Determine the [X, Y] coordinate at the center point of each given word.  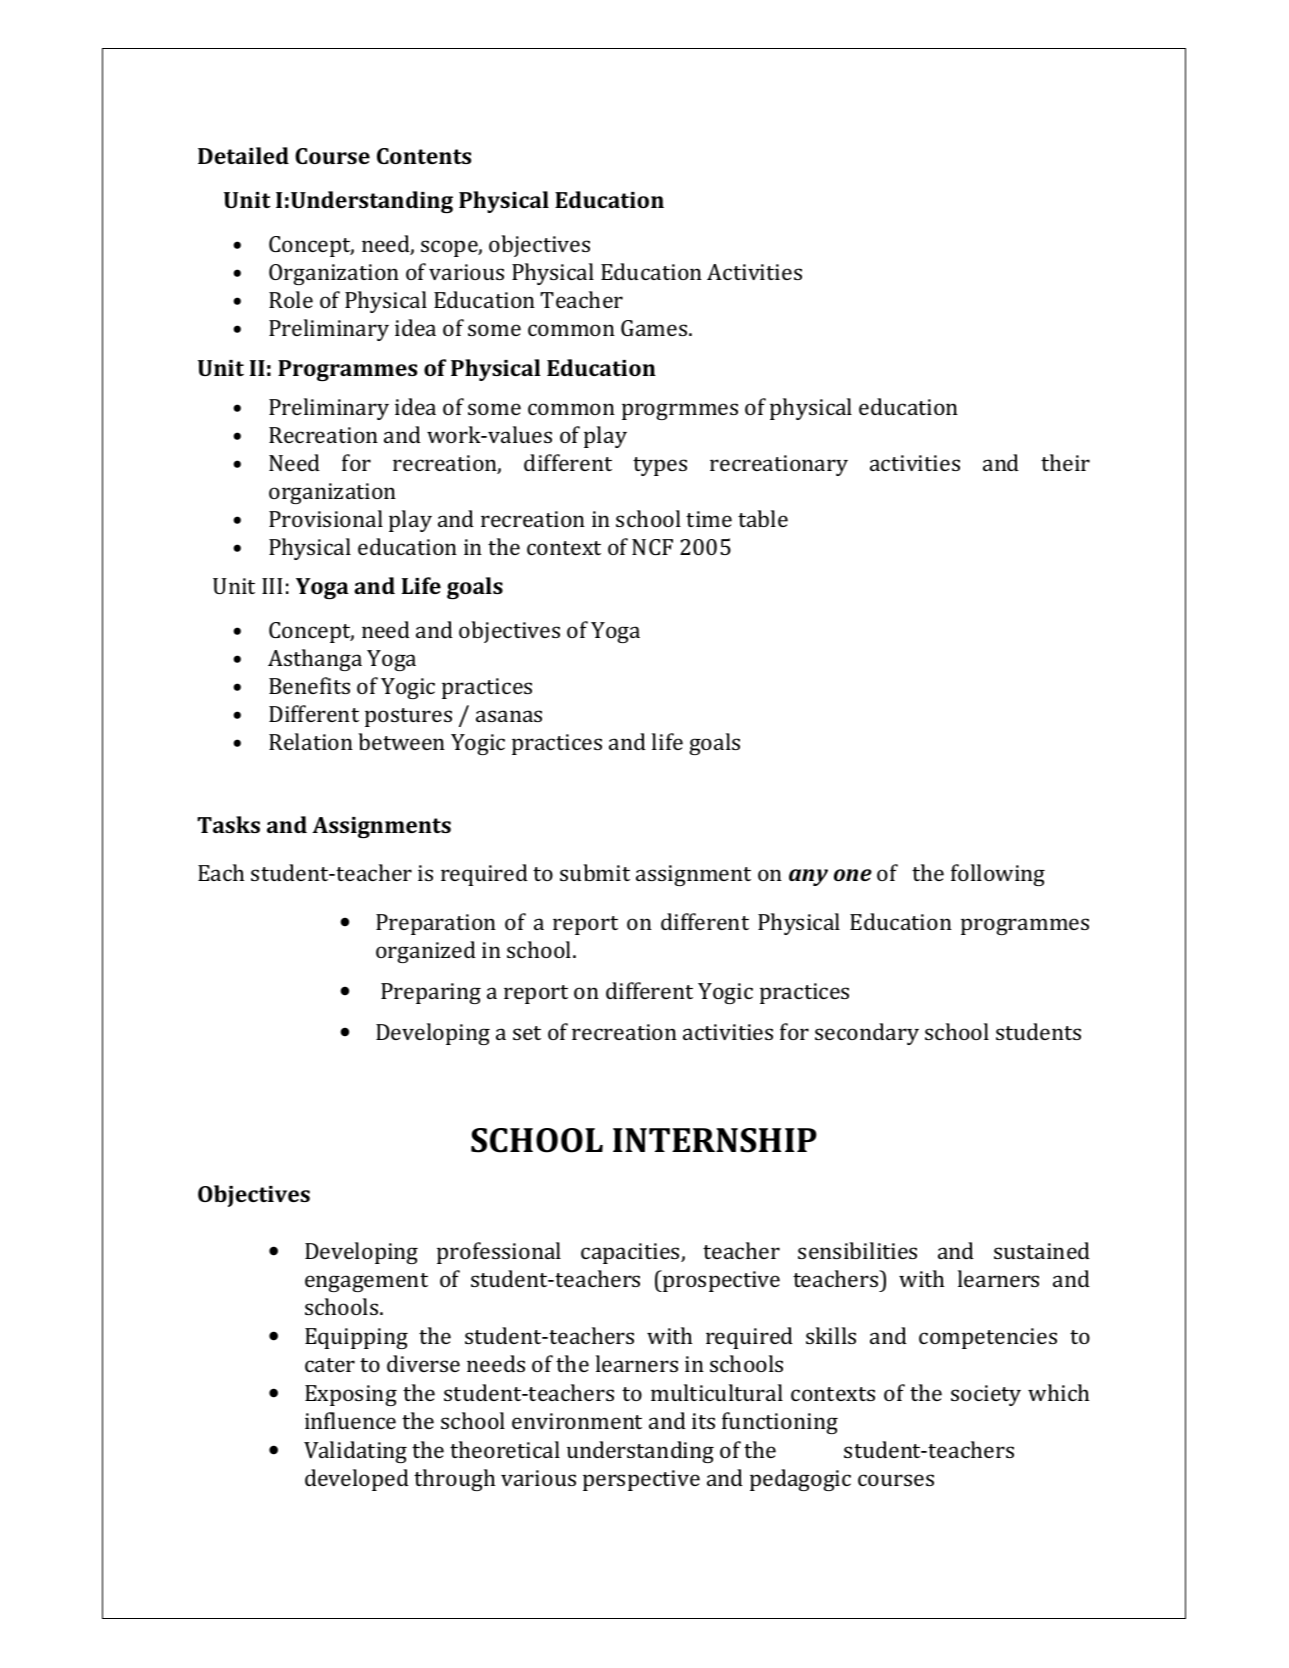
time [709, 519]
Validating [355, 1452]
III [272, 586]
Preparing [431, 993]
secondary [867, 1034]
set [527, 1033]
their [1065, 462]
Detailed [243, 155]
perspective [641, 1480]
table [763, 518]
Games [655, 328]
